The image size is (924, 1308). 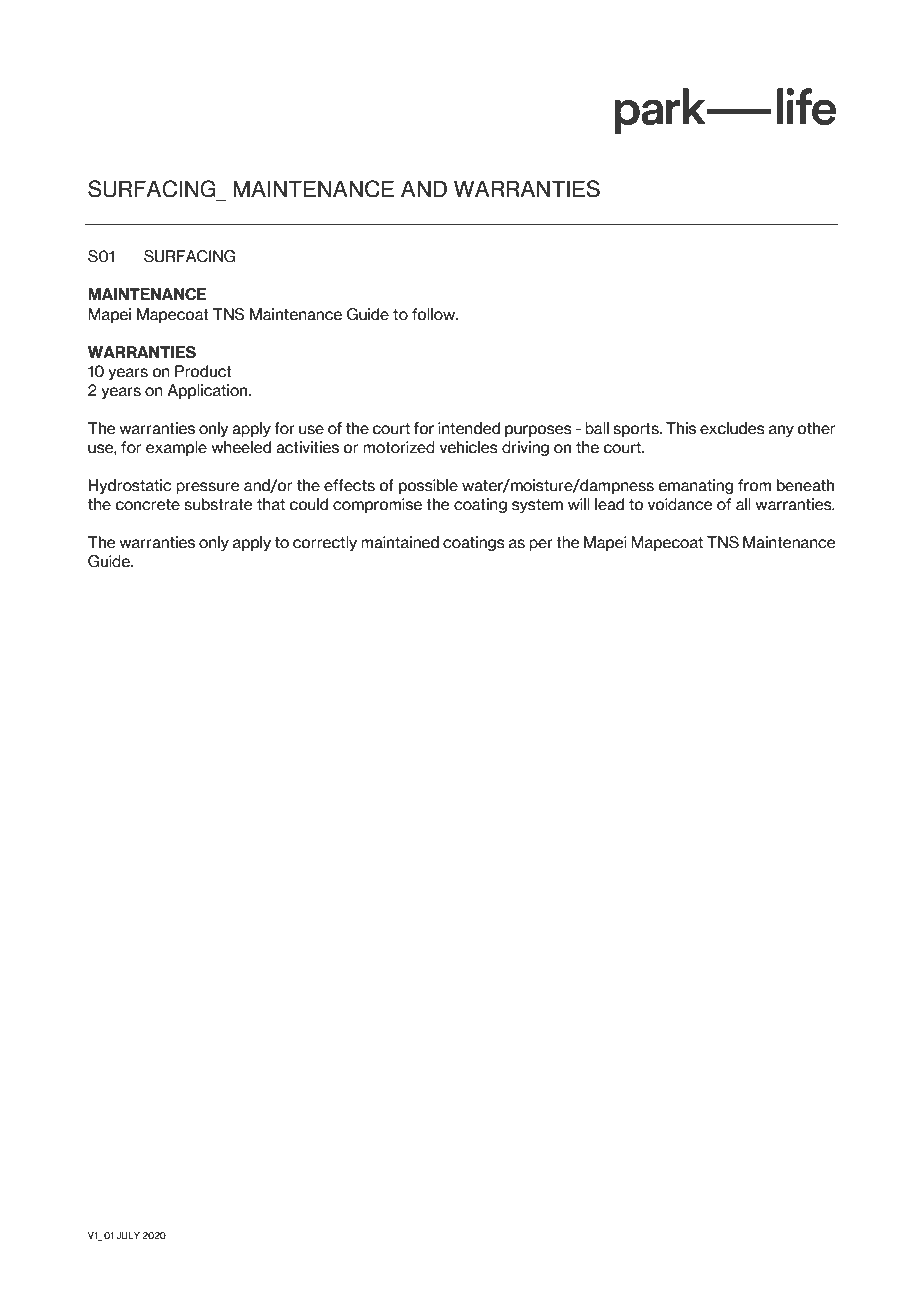 What do you see at coordinates (732, 428) in the document?
I see `excludes` at bounding box center [732, 428].
